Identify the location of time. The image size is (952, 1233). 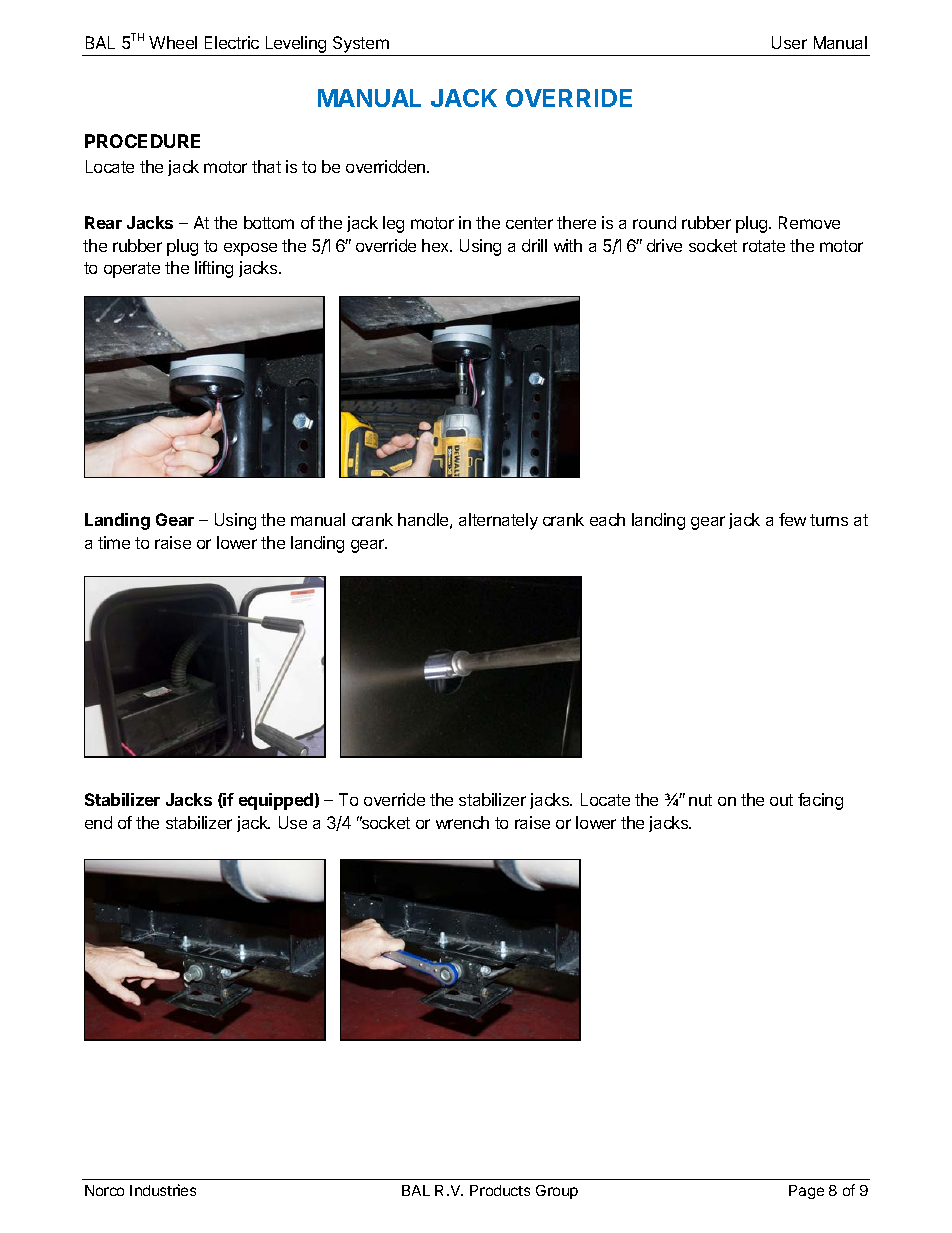
(114, 542).
